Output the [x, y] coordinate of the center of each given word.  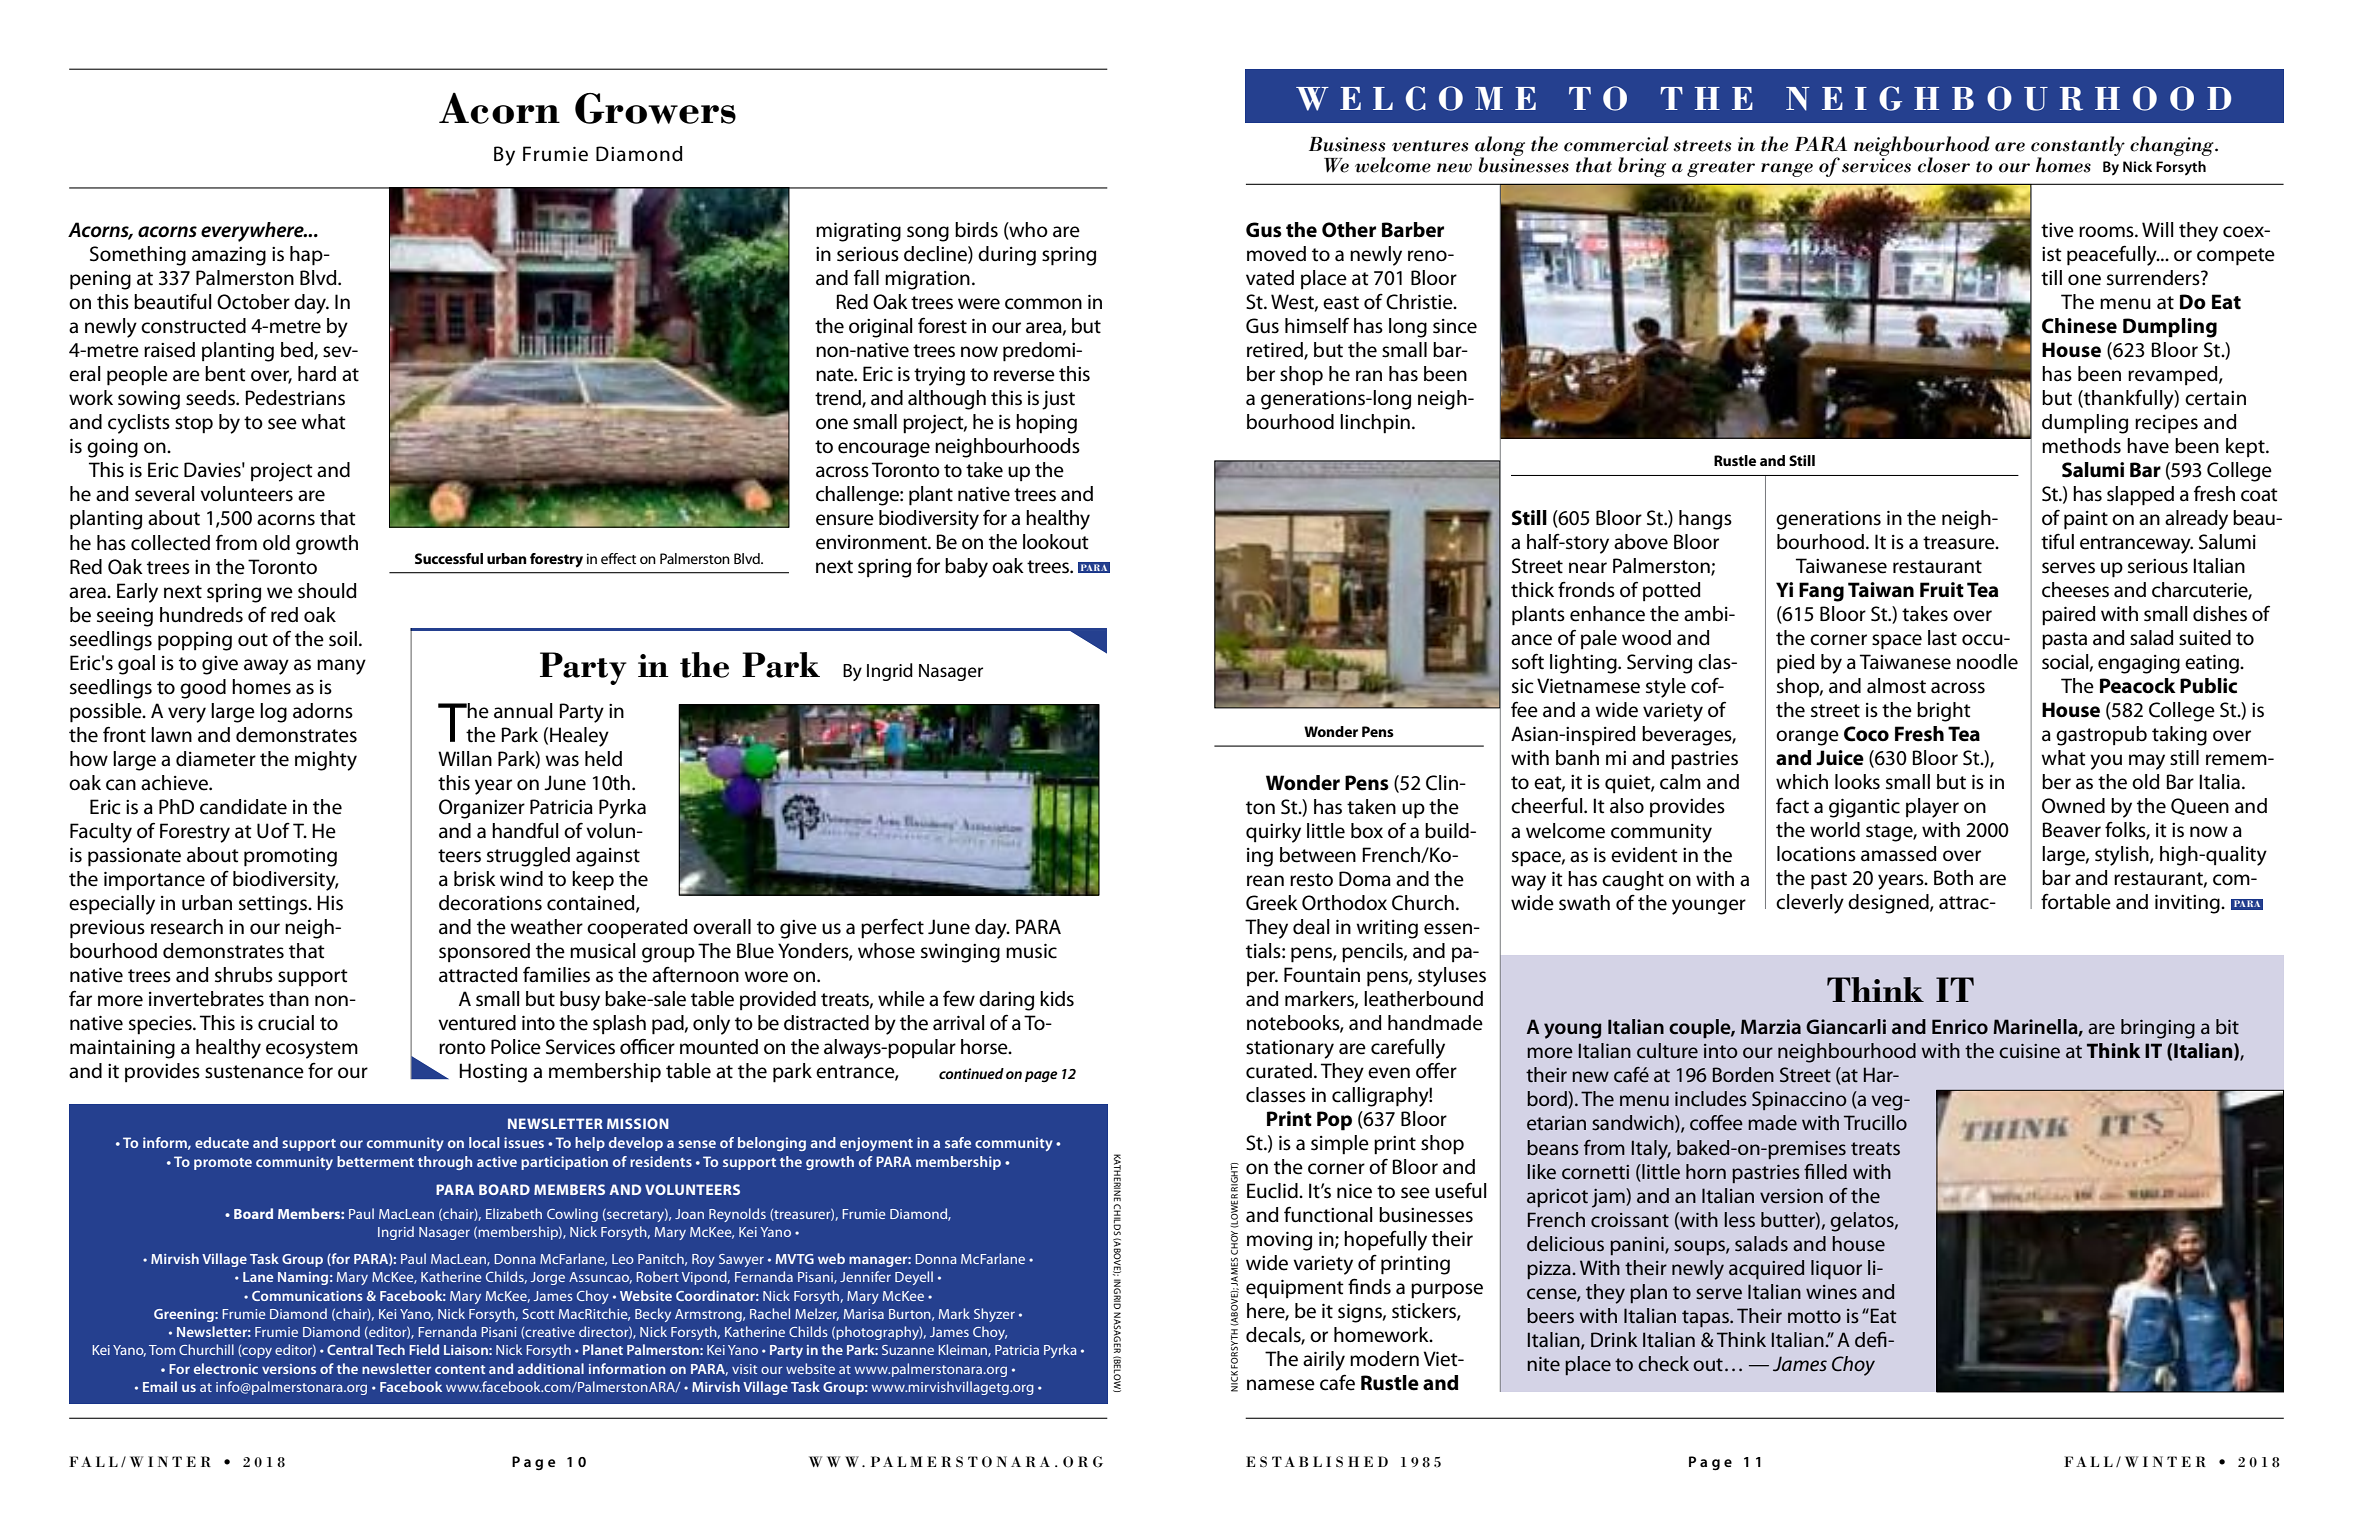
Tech [390, 1349]
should [327, 591]
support [313, 977]
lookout [1056, 542]
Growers [655, 108]
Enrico [1960, 1026]
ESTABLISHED [1317, 1462]
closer [1944, 165]
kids [1057, 999]
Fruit [1942, 590]
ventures [1430, 146]
